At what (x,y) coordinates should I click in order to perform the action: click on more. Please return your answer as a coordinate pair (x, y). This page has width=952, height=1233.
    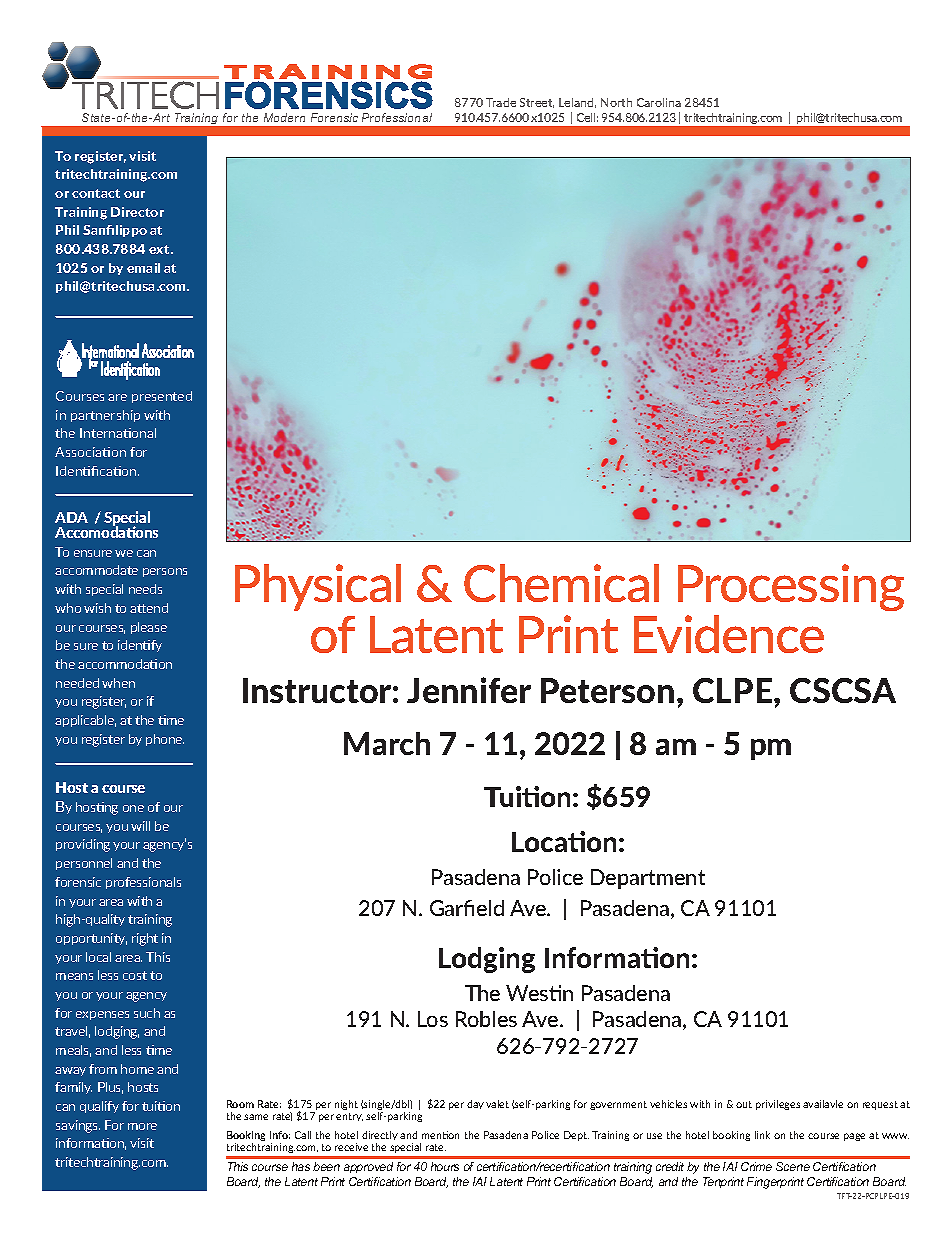
    Looking at the image, I should click on (142, 1126).
